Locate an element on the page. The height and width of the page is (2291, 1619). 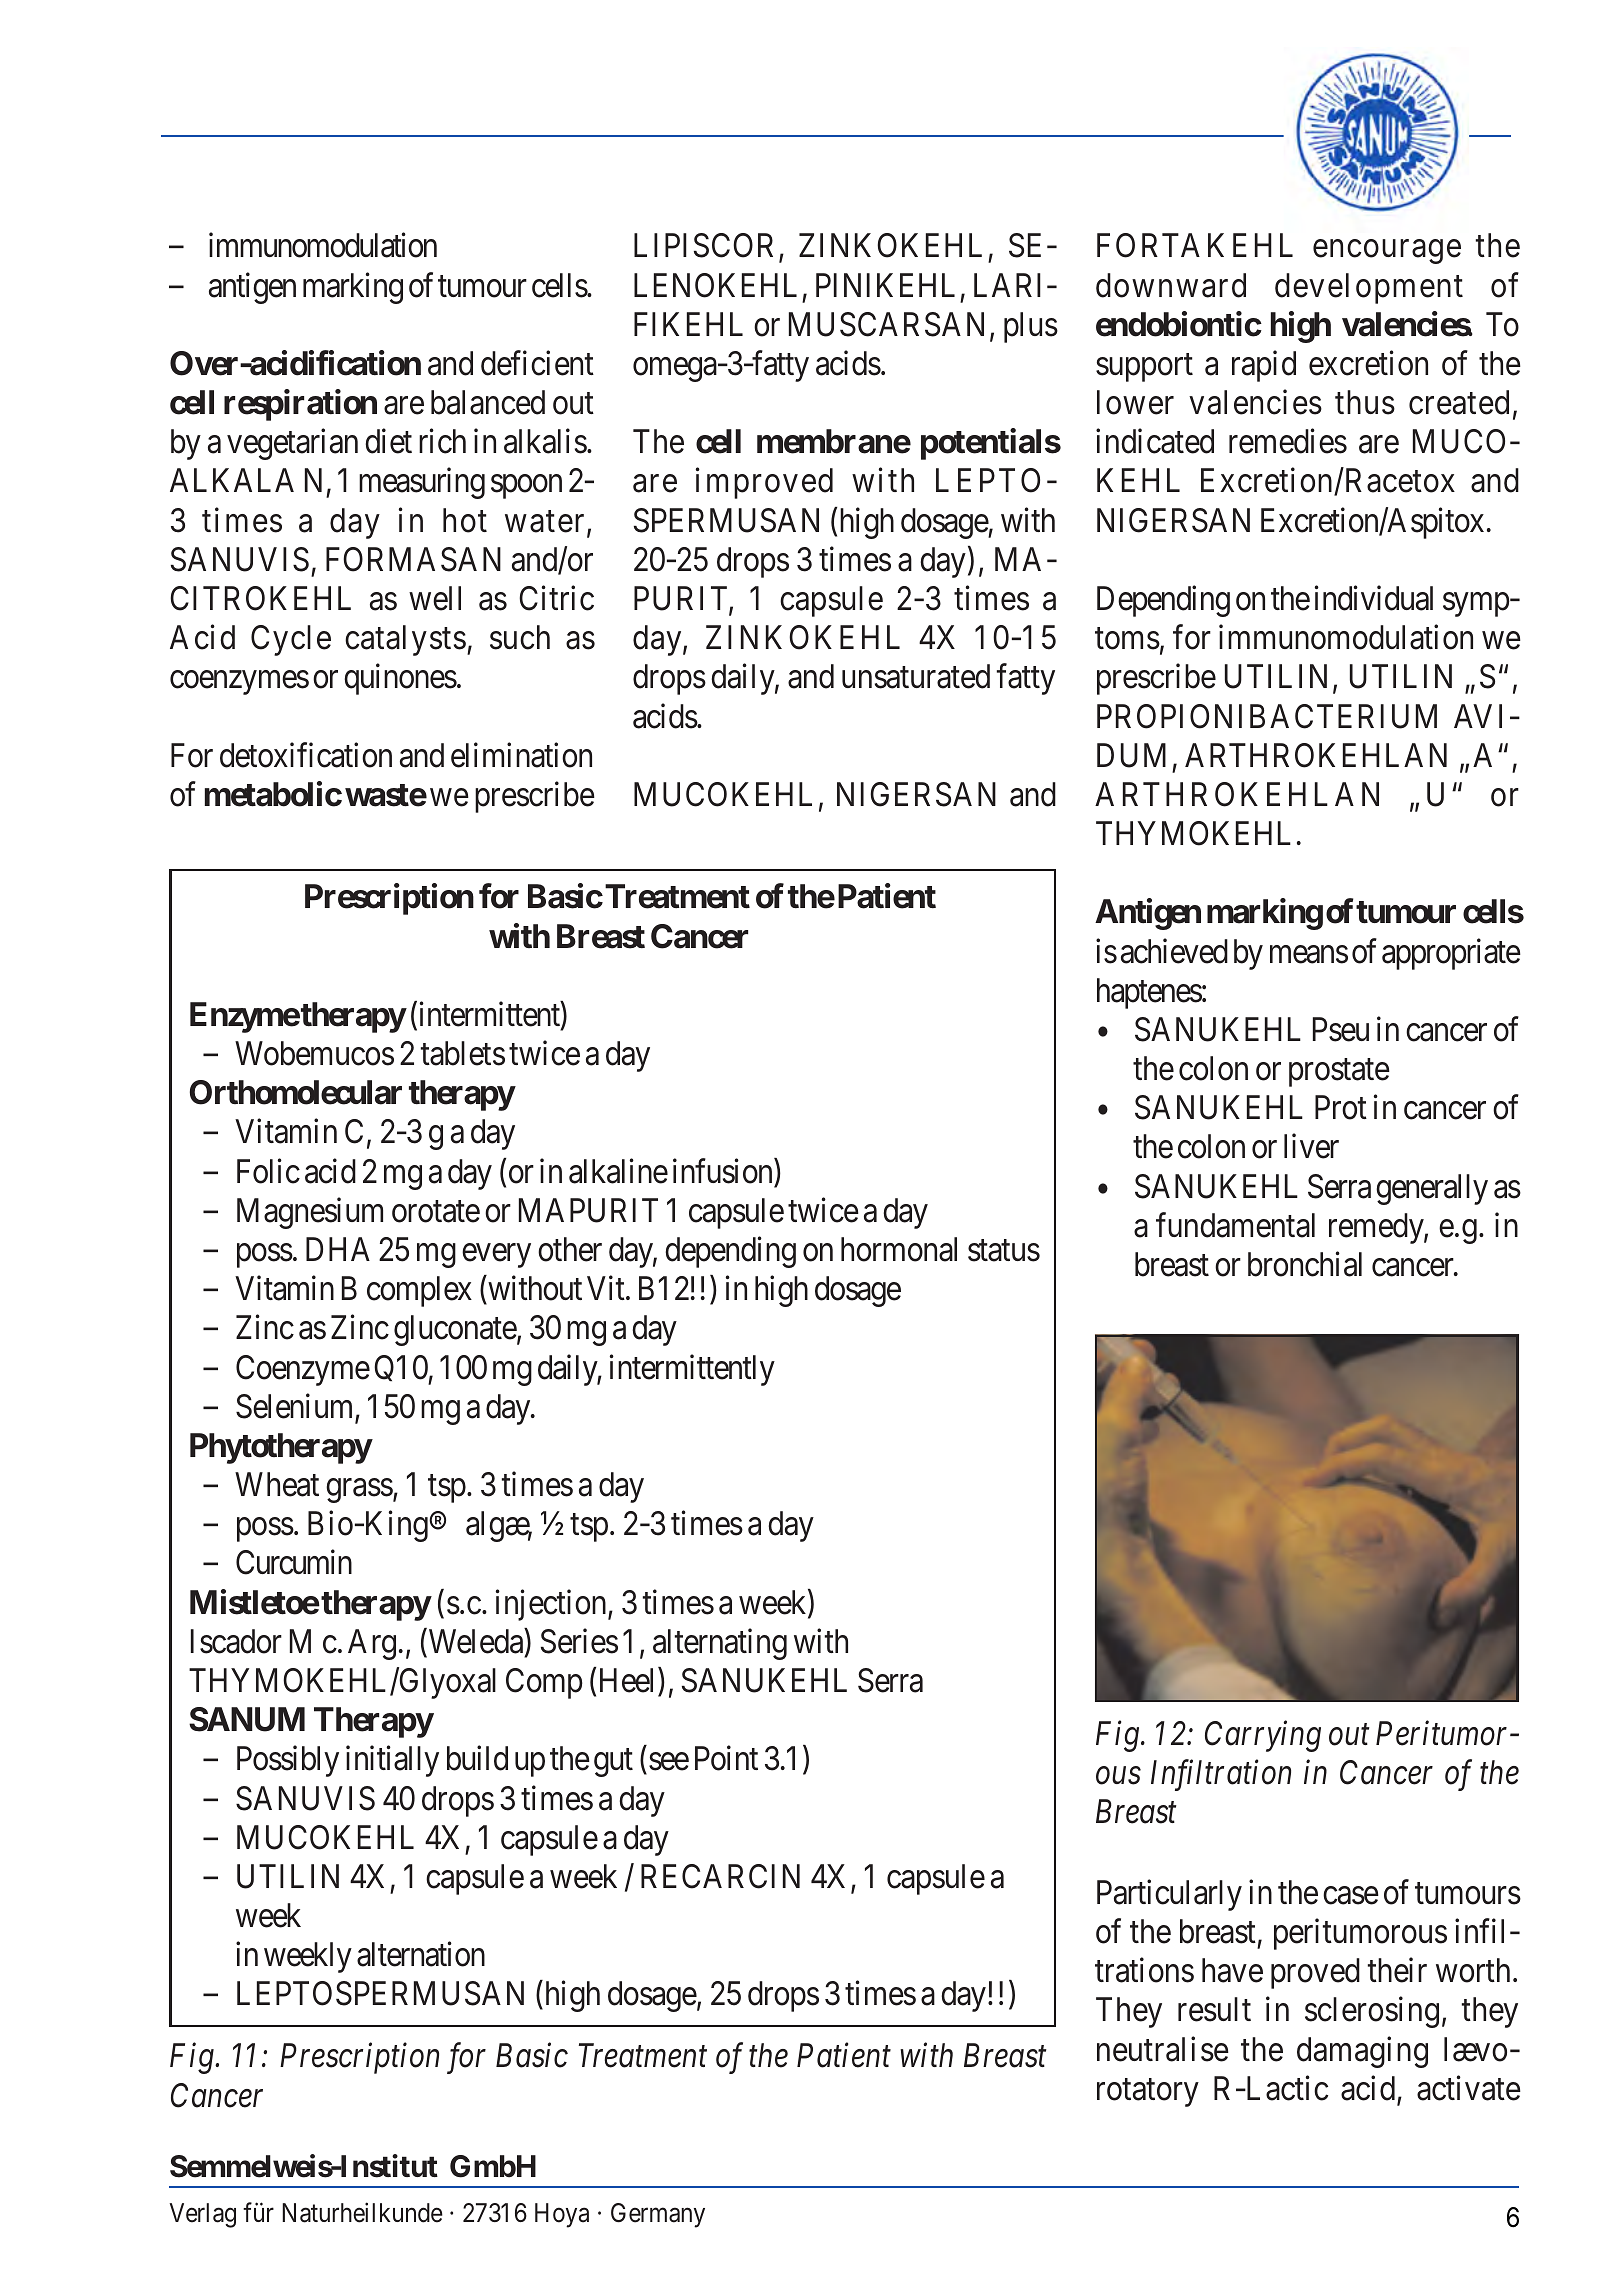
DHA is located at coordinates (338, 1249).
